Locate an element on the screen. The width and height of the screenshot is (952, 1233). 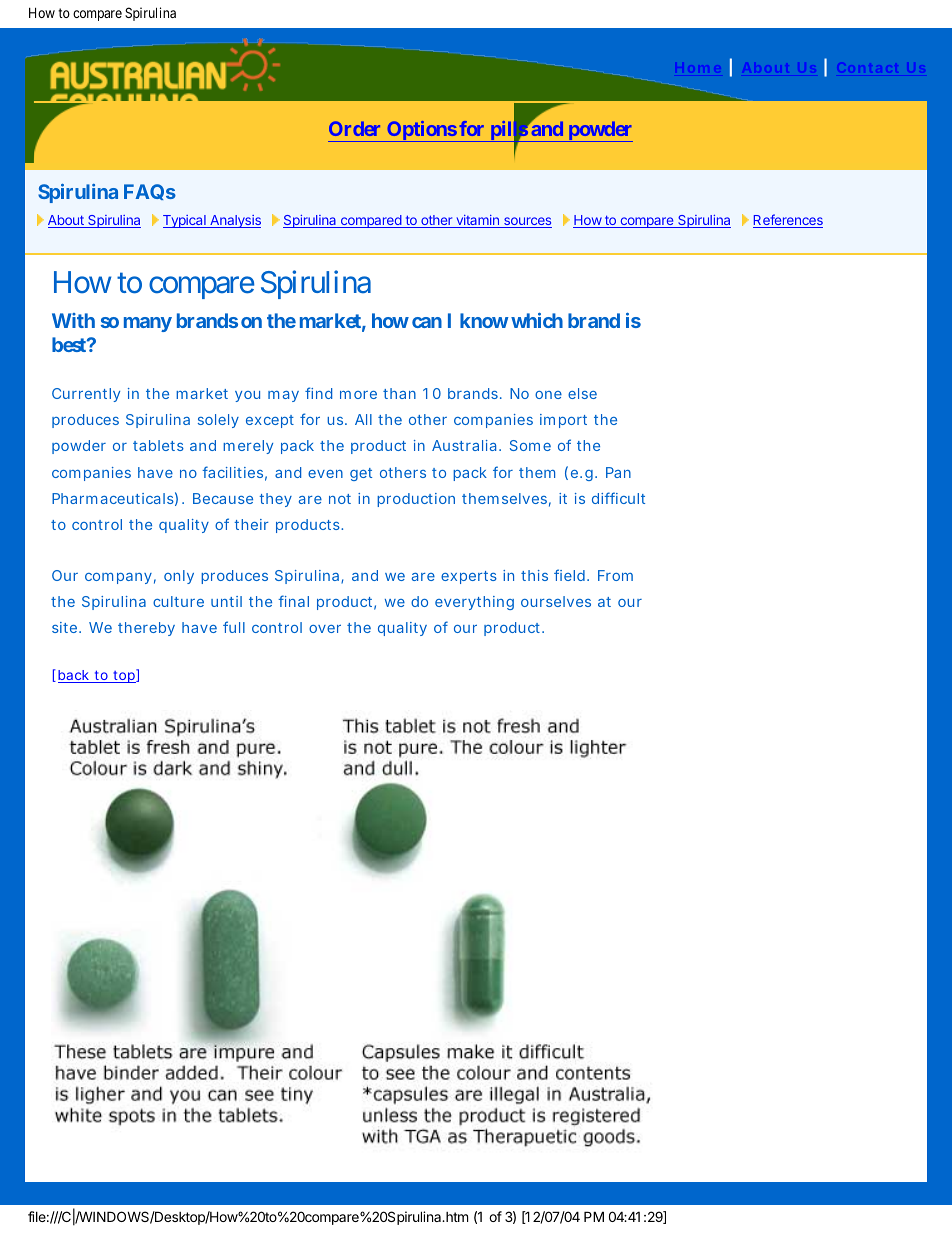
Typical is located at coordinates (185, 221).
